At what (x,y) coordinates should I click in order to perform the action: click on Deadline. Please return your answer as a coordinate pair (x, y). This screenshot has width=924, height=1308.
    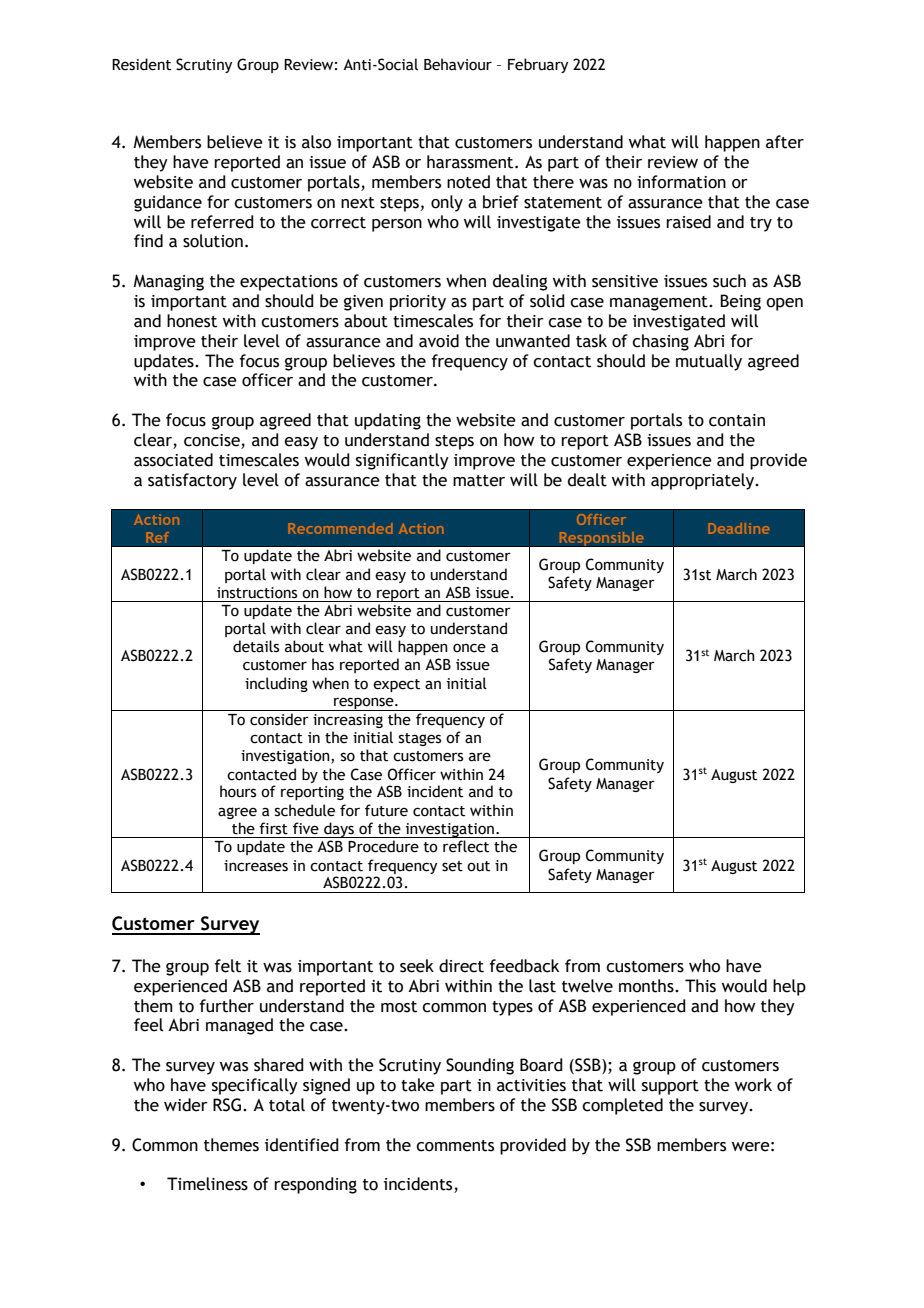
    Looking at the image, I should click on (738, 528).
